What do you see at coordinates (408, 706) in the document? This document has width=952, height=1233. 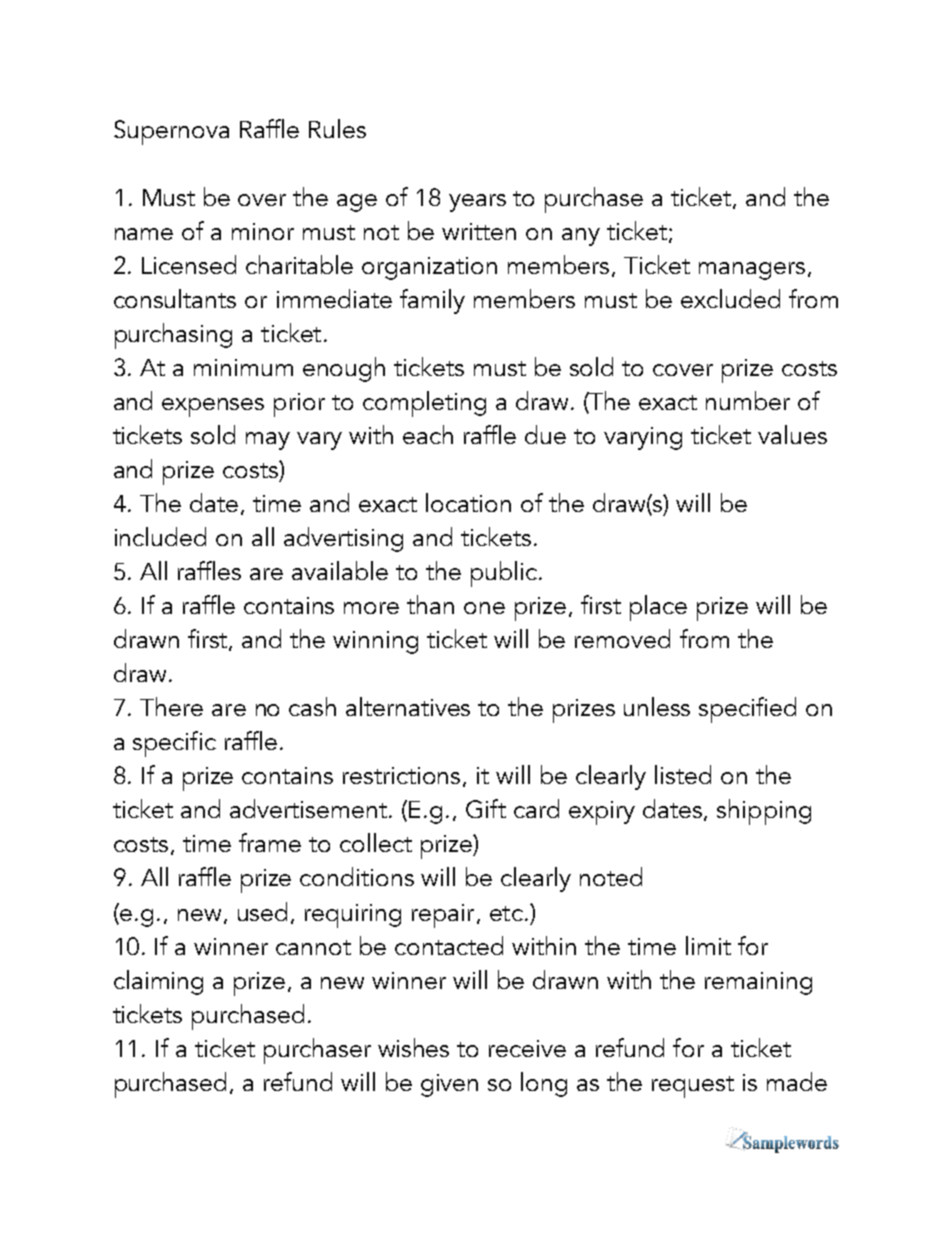 I see `alternatives` at bounding box center [408, 706].
